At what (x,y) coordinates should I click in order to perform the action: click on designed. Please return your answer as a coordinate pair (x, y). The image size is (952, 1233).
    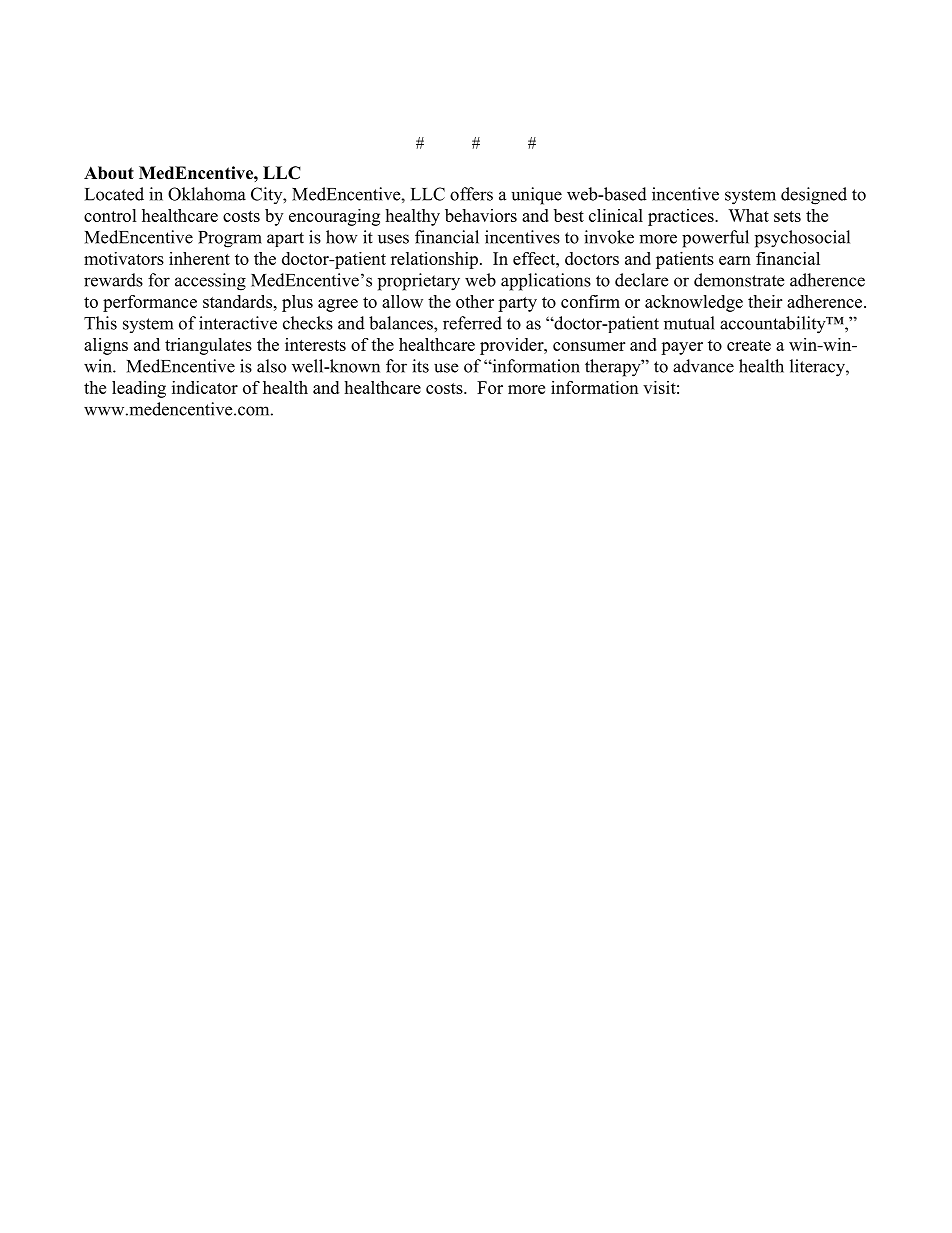
    Looking at the image, I should click on (814, 196).
